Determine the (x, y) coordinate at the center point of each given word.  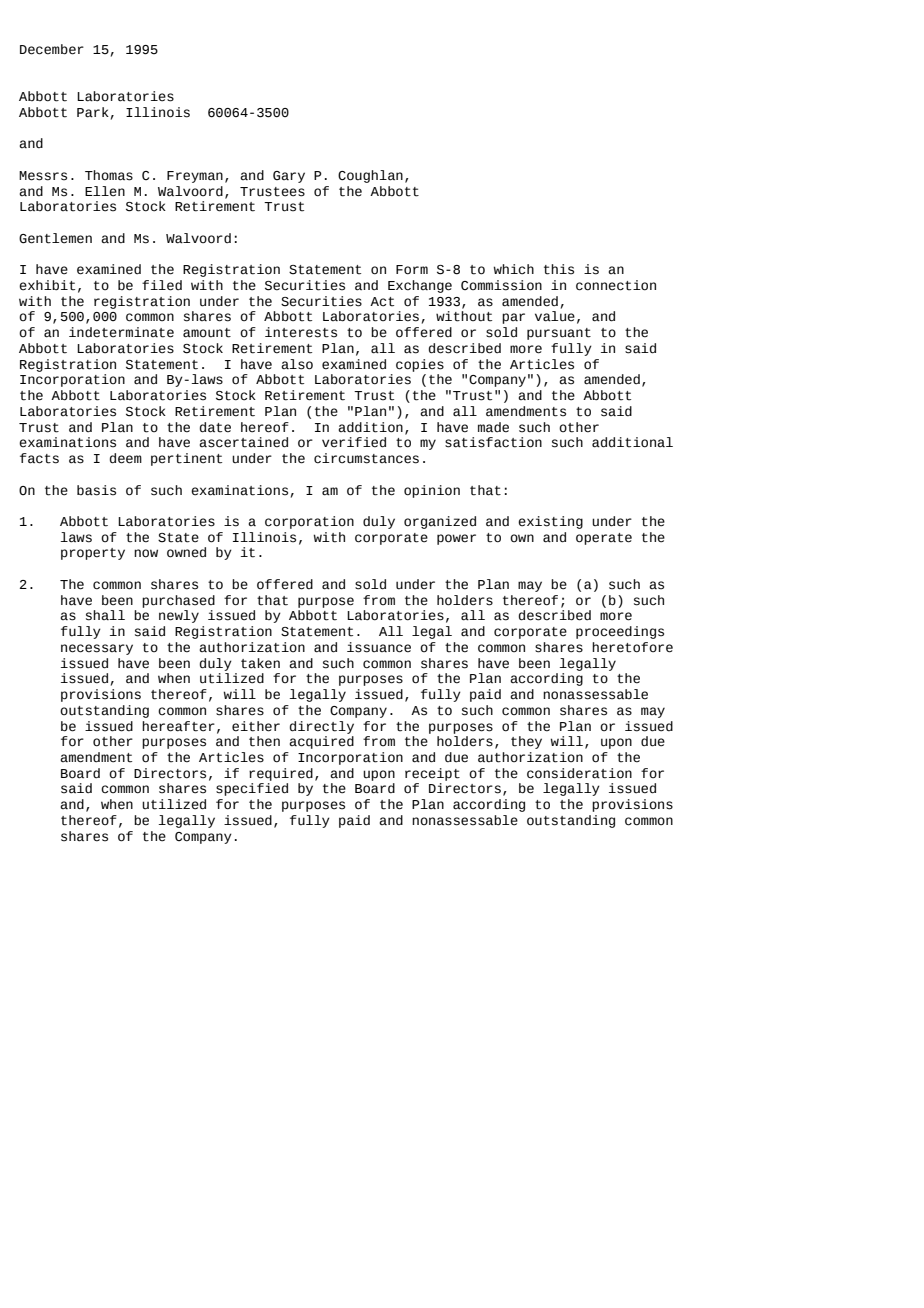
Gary (289, 177)
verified (354, 442)
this (559, 269)
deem (126, 458)
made (493, 427)
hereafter (178, 726)
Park (93, 112)
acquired (321, 742)
